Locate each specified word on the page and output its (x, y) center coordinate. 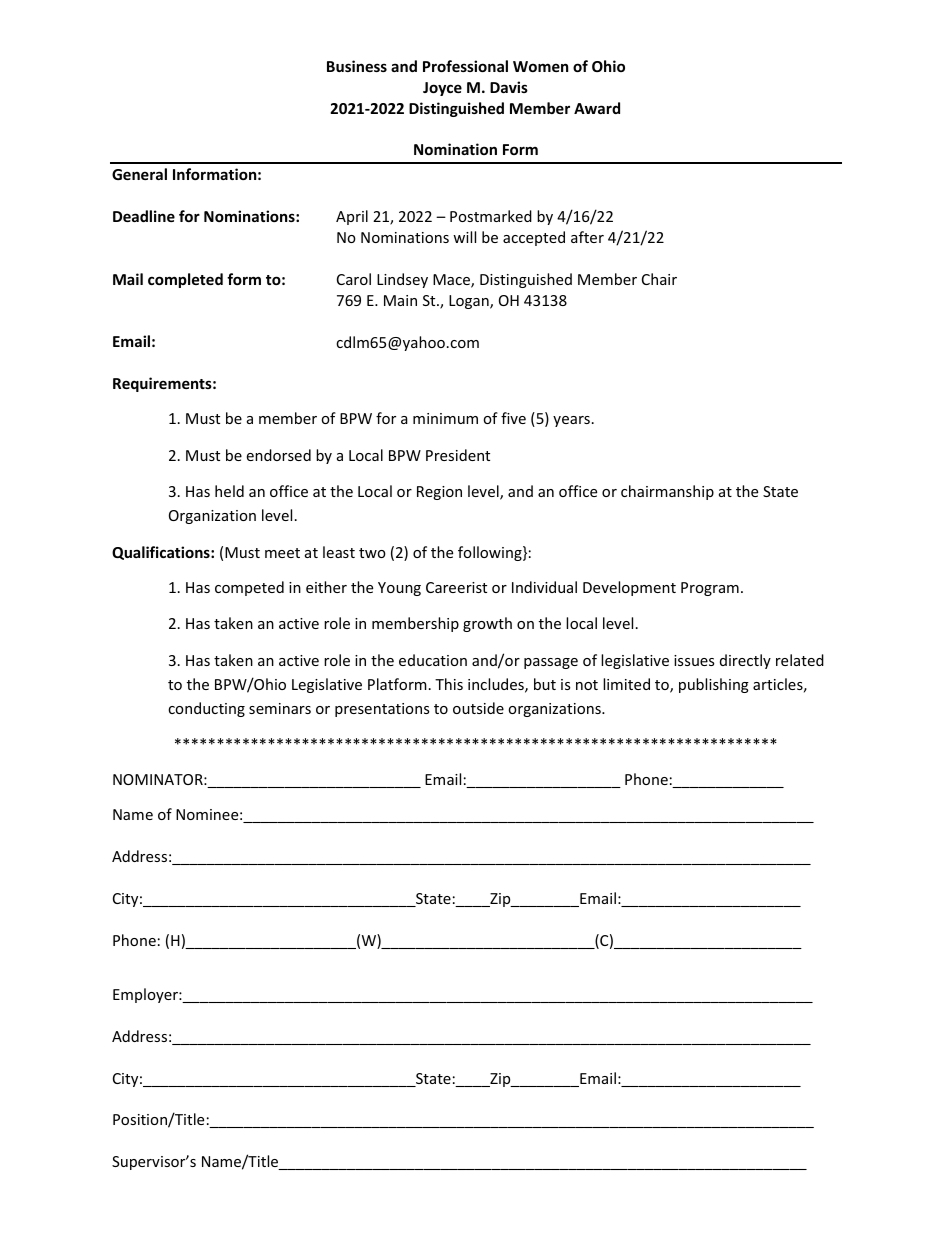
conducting (206, 709)
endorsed (279, 455)
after (587, 237)
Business (357, 66)
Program (710, 589)
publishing (714, 685)
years (571, 421)
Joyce (442, 89)
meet (282, 553)
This (449, 684)
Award (597, 108)
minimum (445, 418)
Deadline (144, 216)
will (464, 237)
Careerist (456, 587)
